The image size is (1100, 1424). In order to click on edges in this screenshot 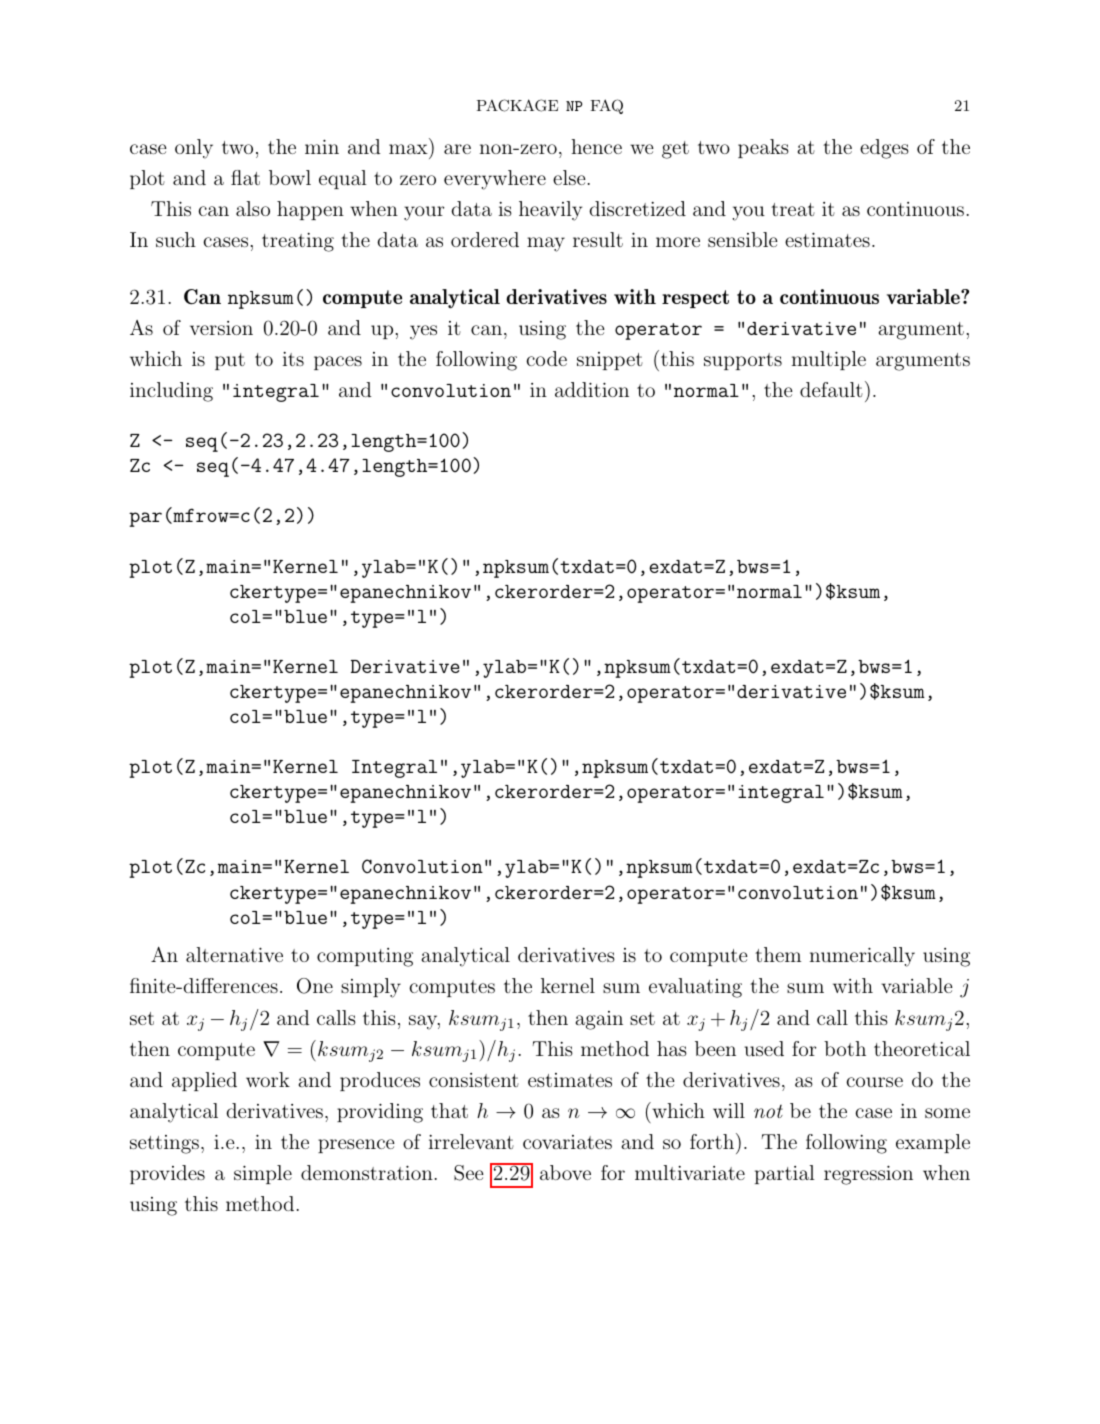, I will do `click(884, 149)`.
